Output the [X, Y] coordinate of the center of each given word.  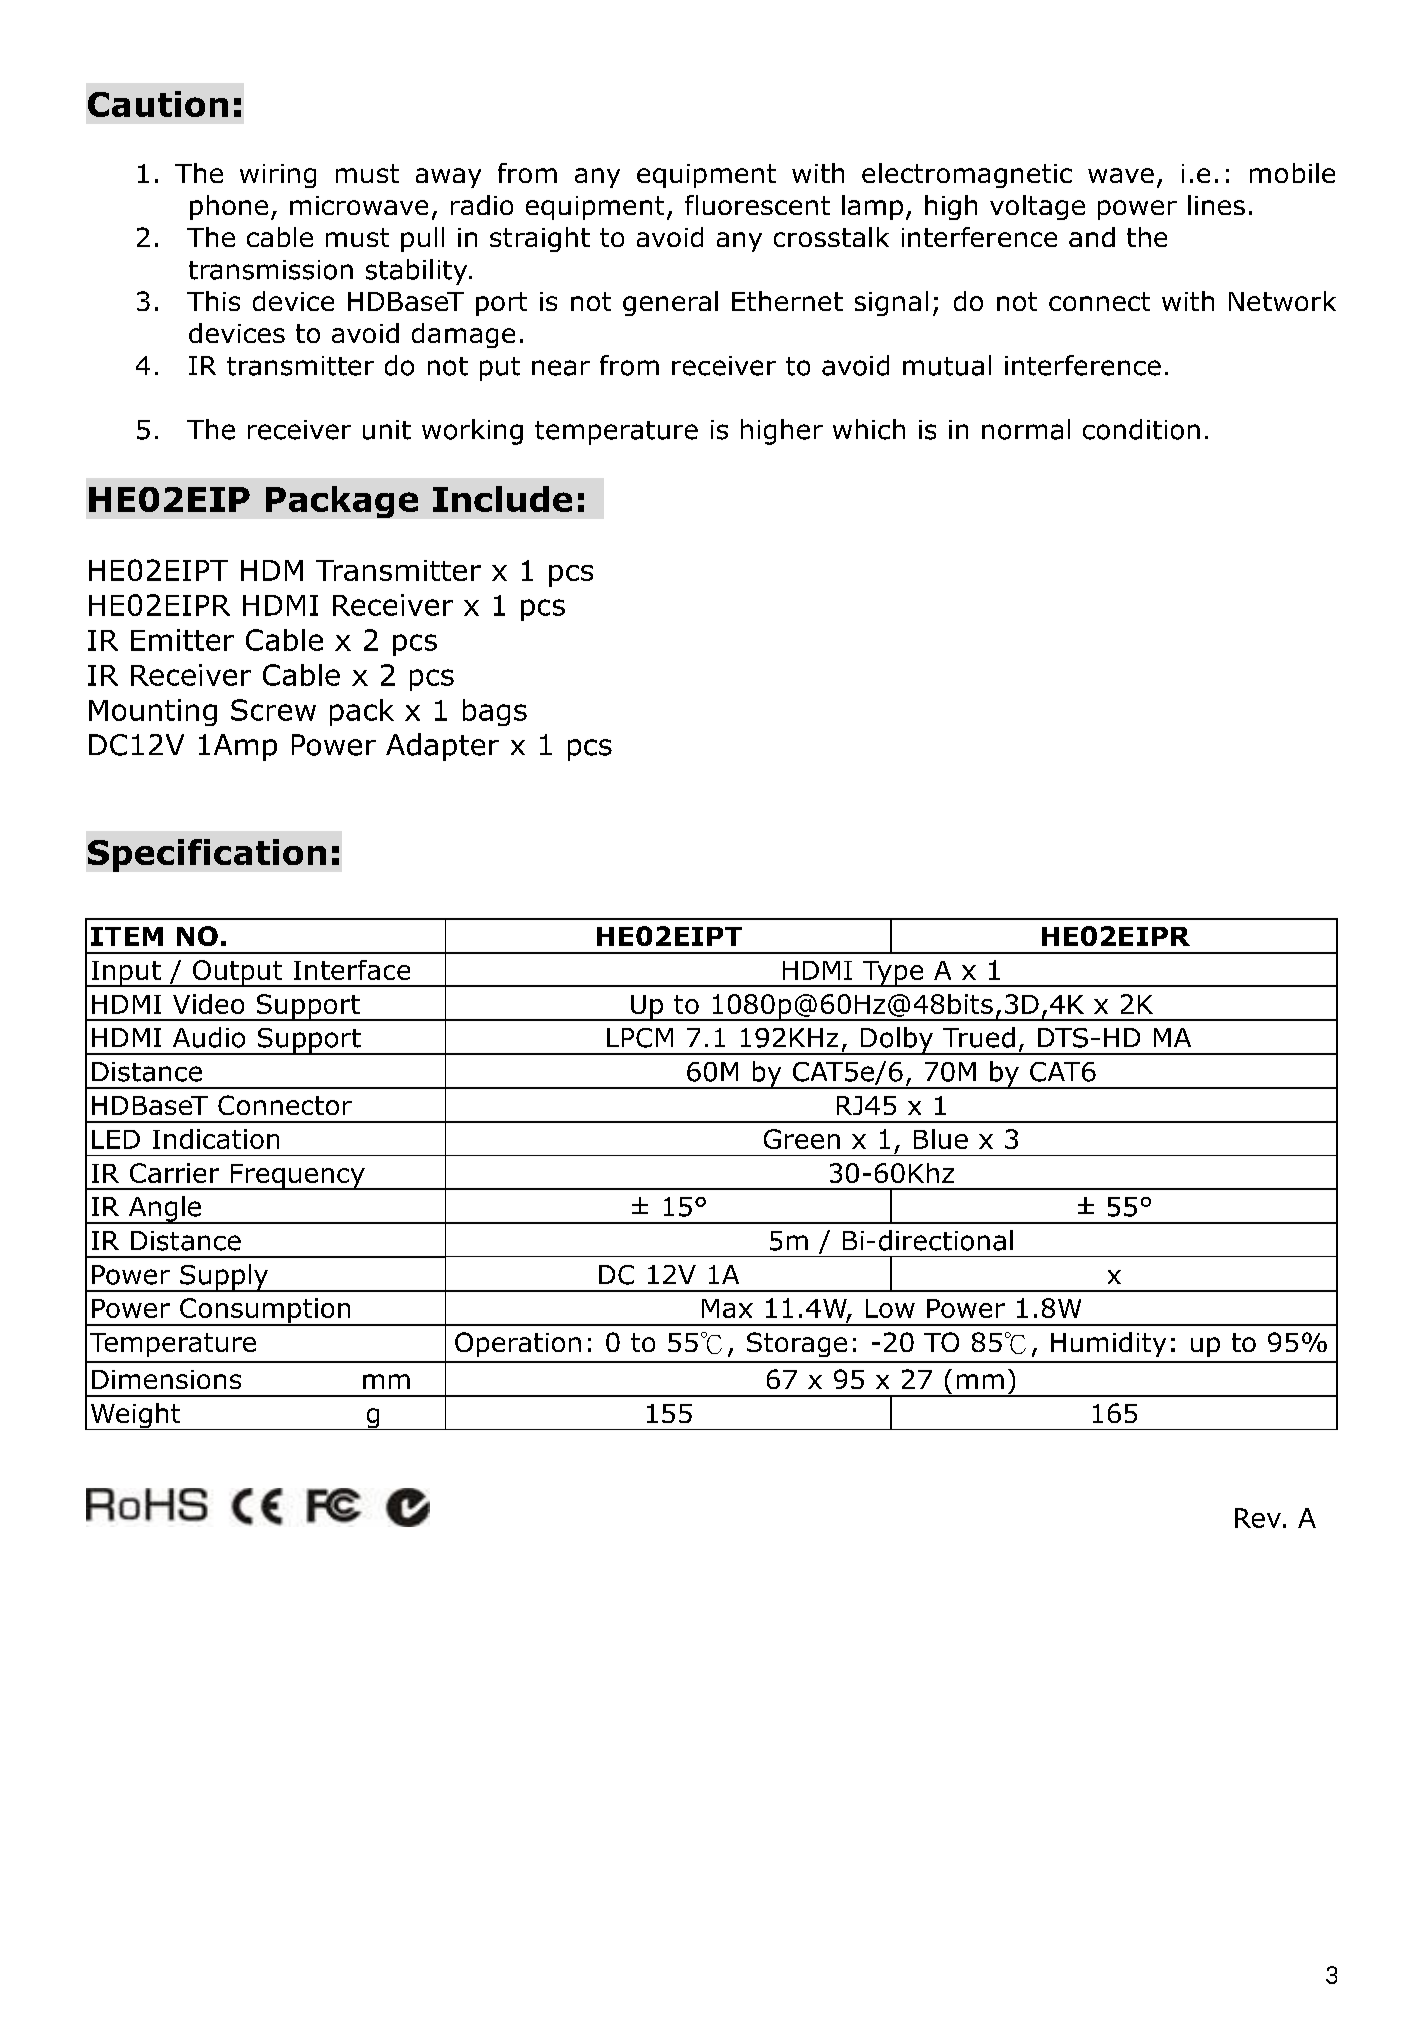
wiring [278, 176]
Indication [216, 1139]
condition [1141, 429]
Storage [797, 1344]
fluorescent [757, 205]
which [869, 429]
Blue [941, 1139]
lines [1216, 205]
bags [495, 712]
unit [387, 430]
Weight [135, 1416]
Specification [207, 855]
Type [893, 974]
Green [802, 1139]
